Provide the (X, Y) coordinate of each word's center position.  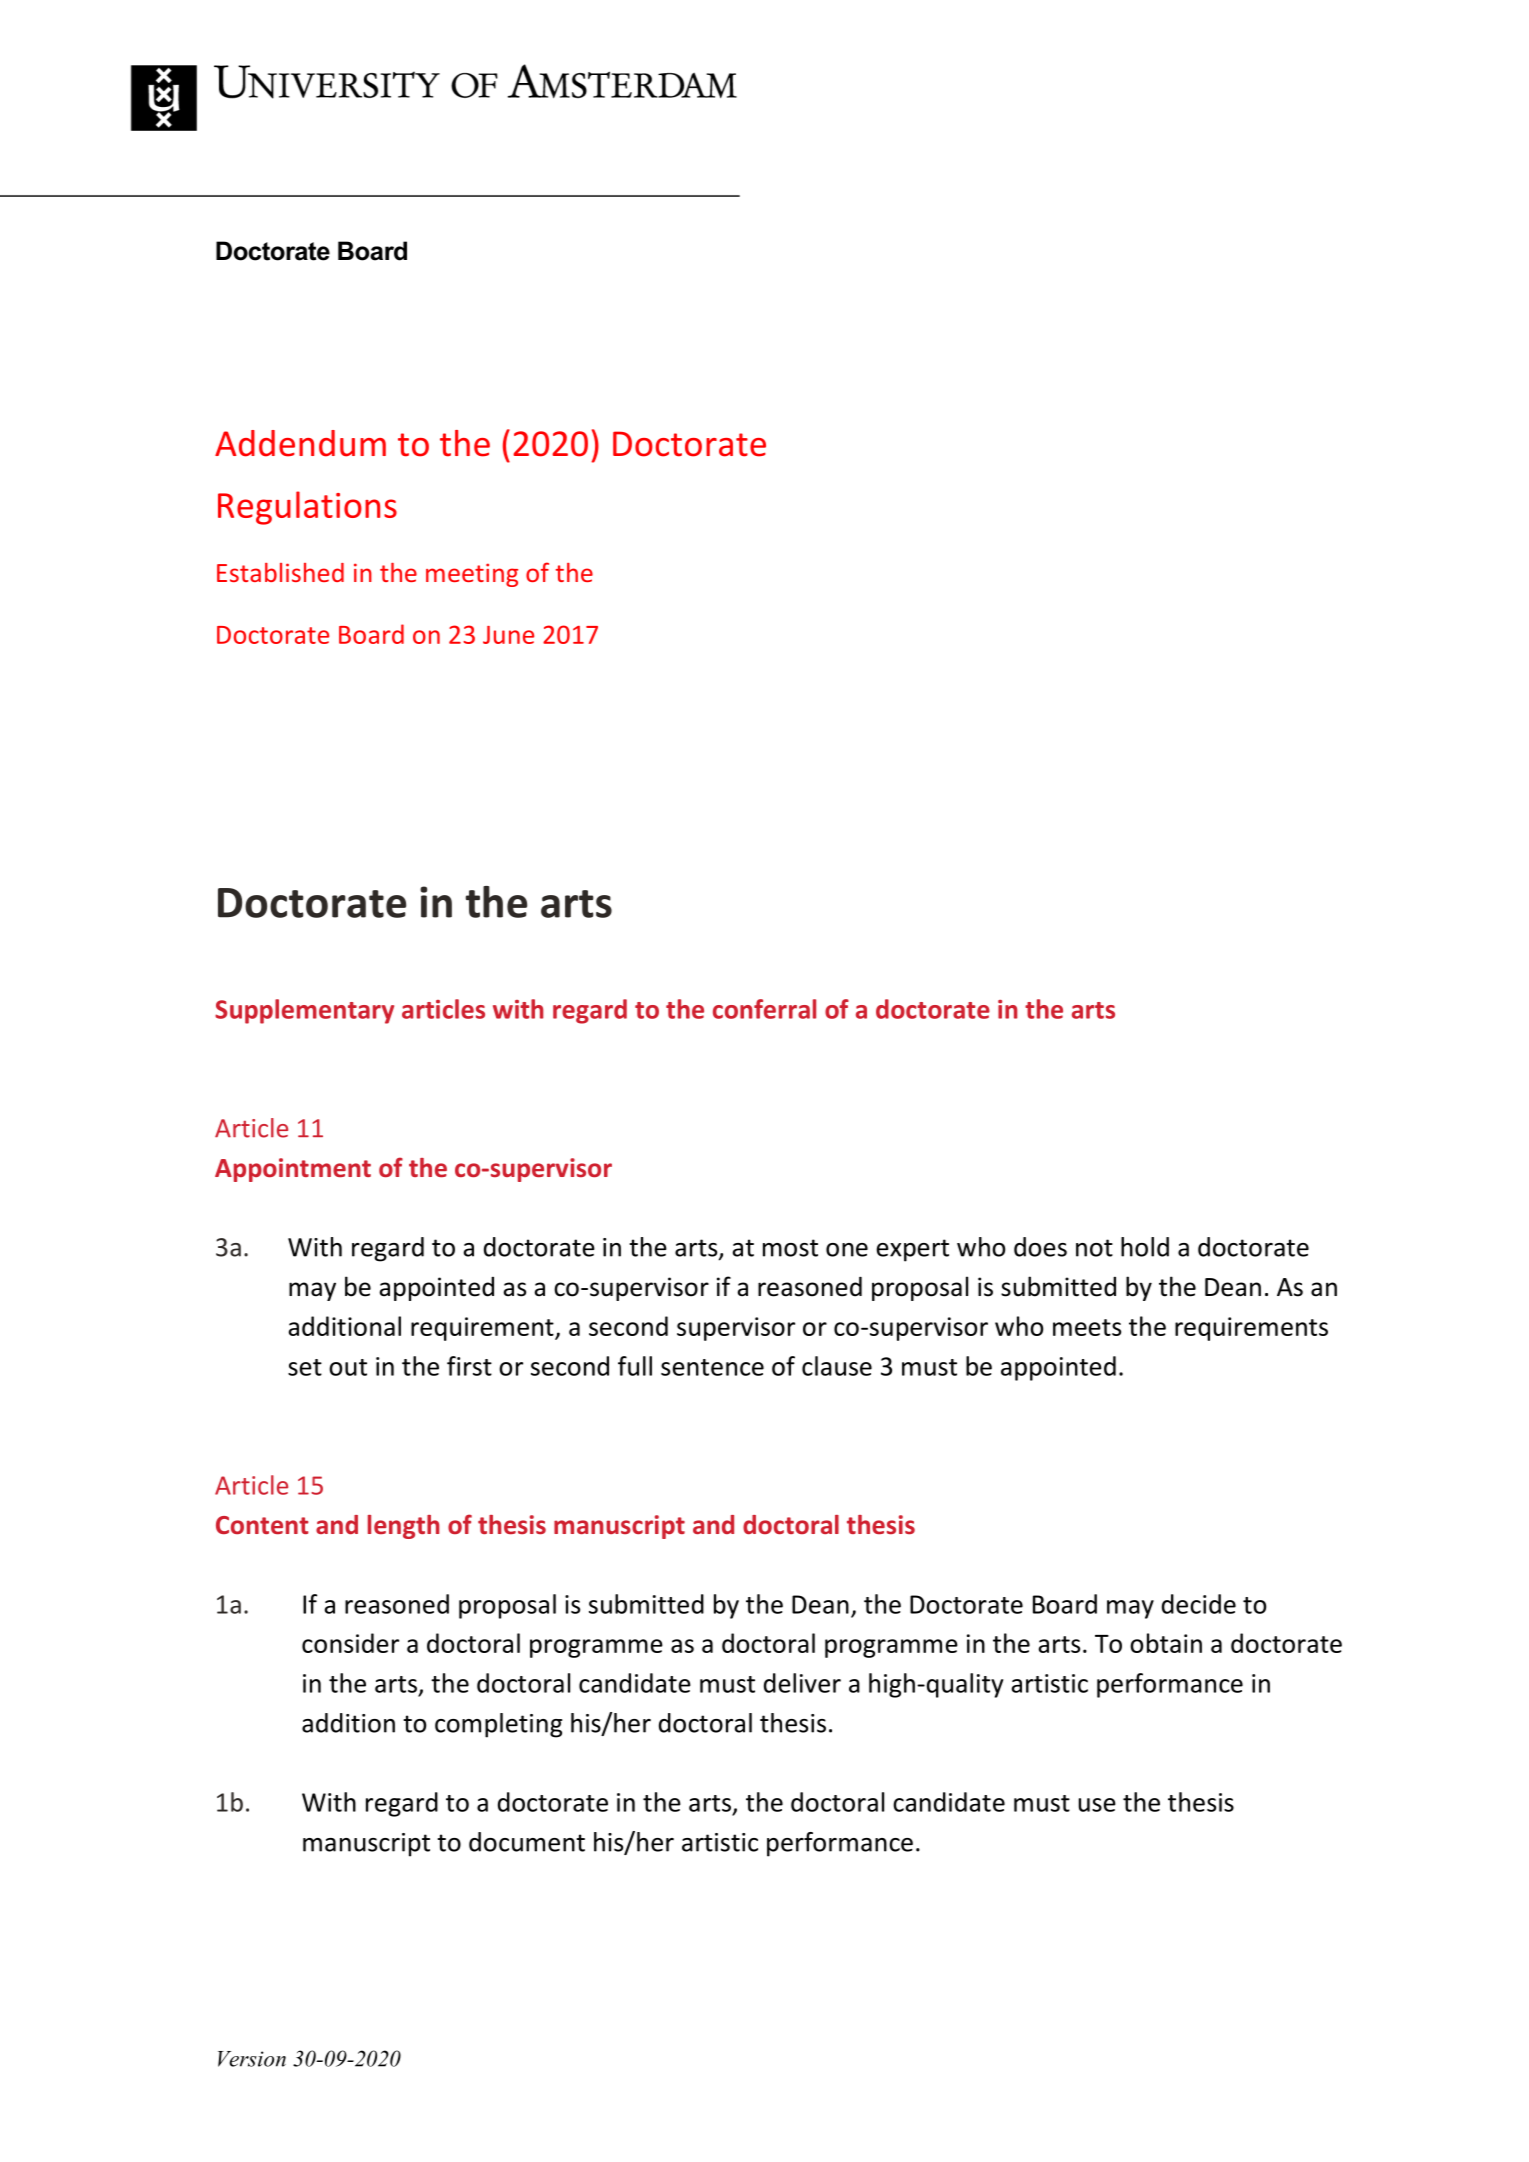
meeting (472, 575)
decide (1199, 1604)
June (508, 635)
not (1094, 1248)
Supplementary (304, 1011)
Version (252, 2059)
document (527, 1842)
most (790, 1248)
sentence (712, 1367)
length (403, 1527)
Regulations (307, 508)
